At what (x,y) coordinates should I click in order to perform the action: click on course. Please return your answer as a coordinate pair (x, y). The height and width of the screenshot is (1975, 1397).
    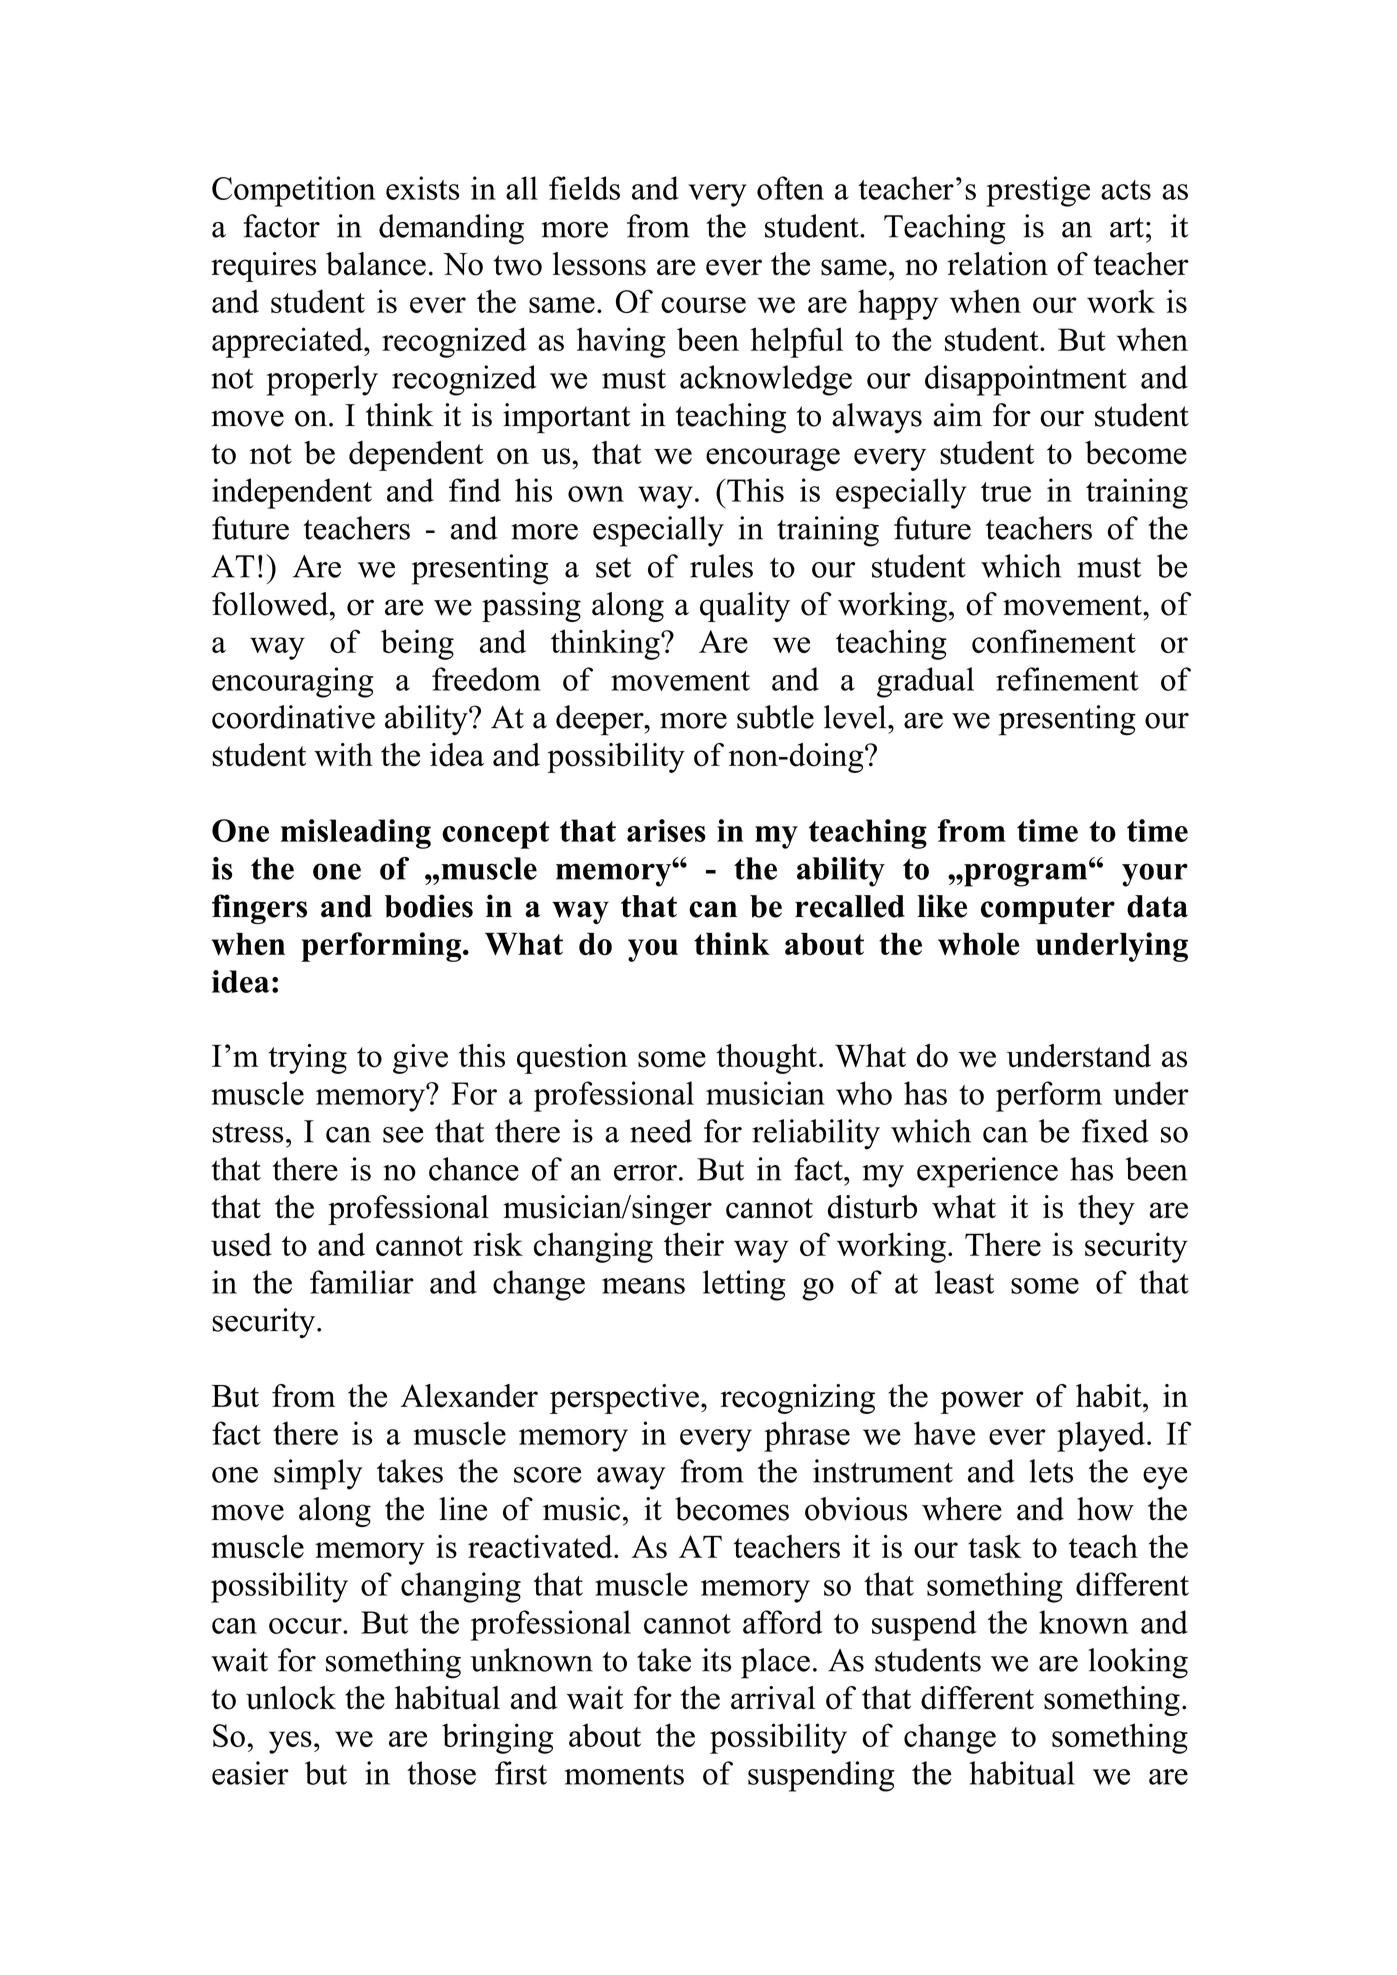
    Looking at the image, I should click on (703, 305).
